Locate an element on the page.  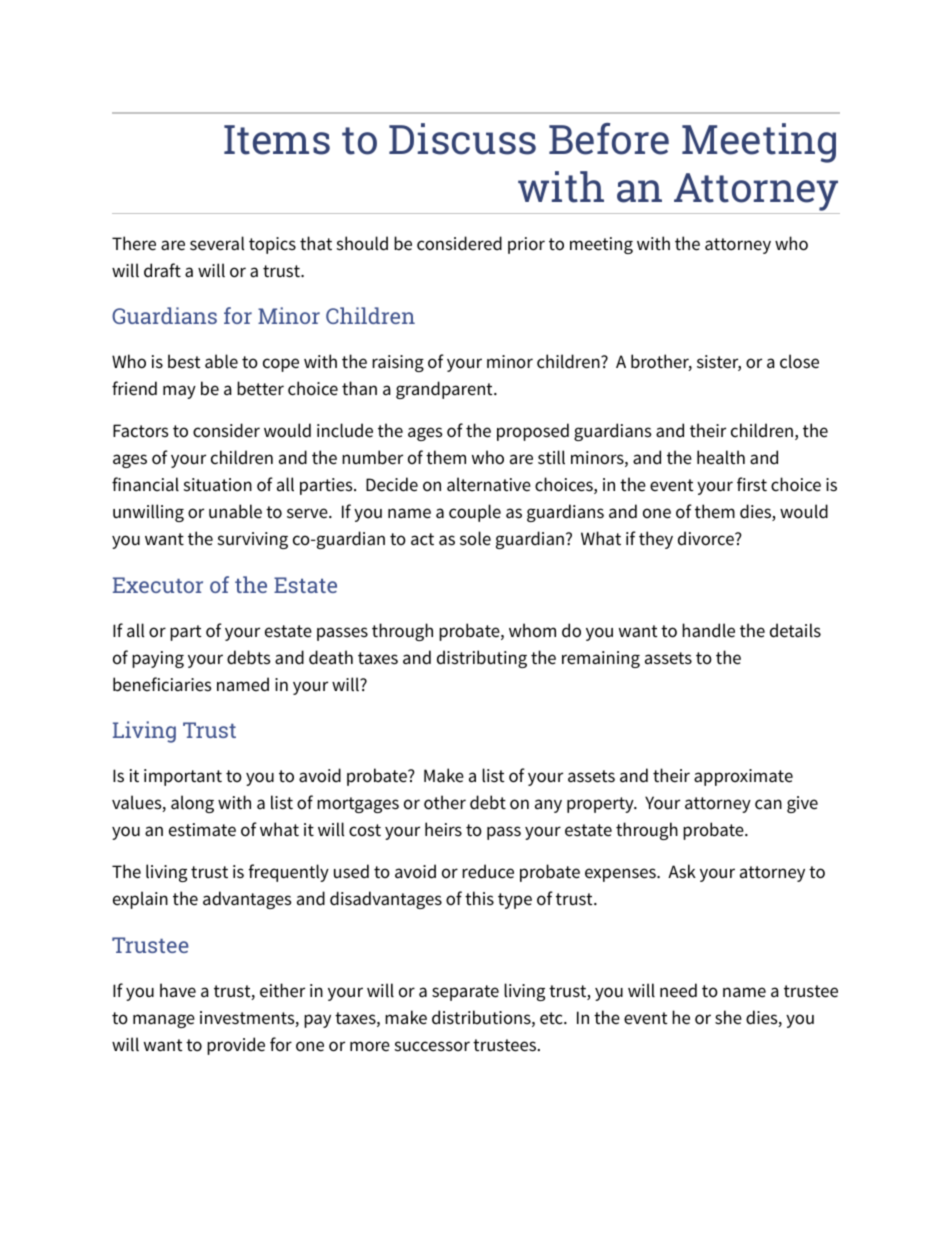
Items is located at coordinates (277, 140).
